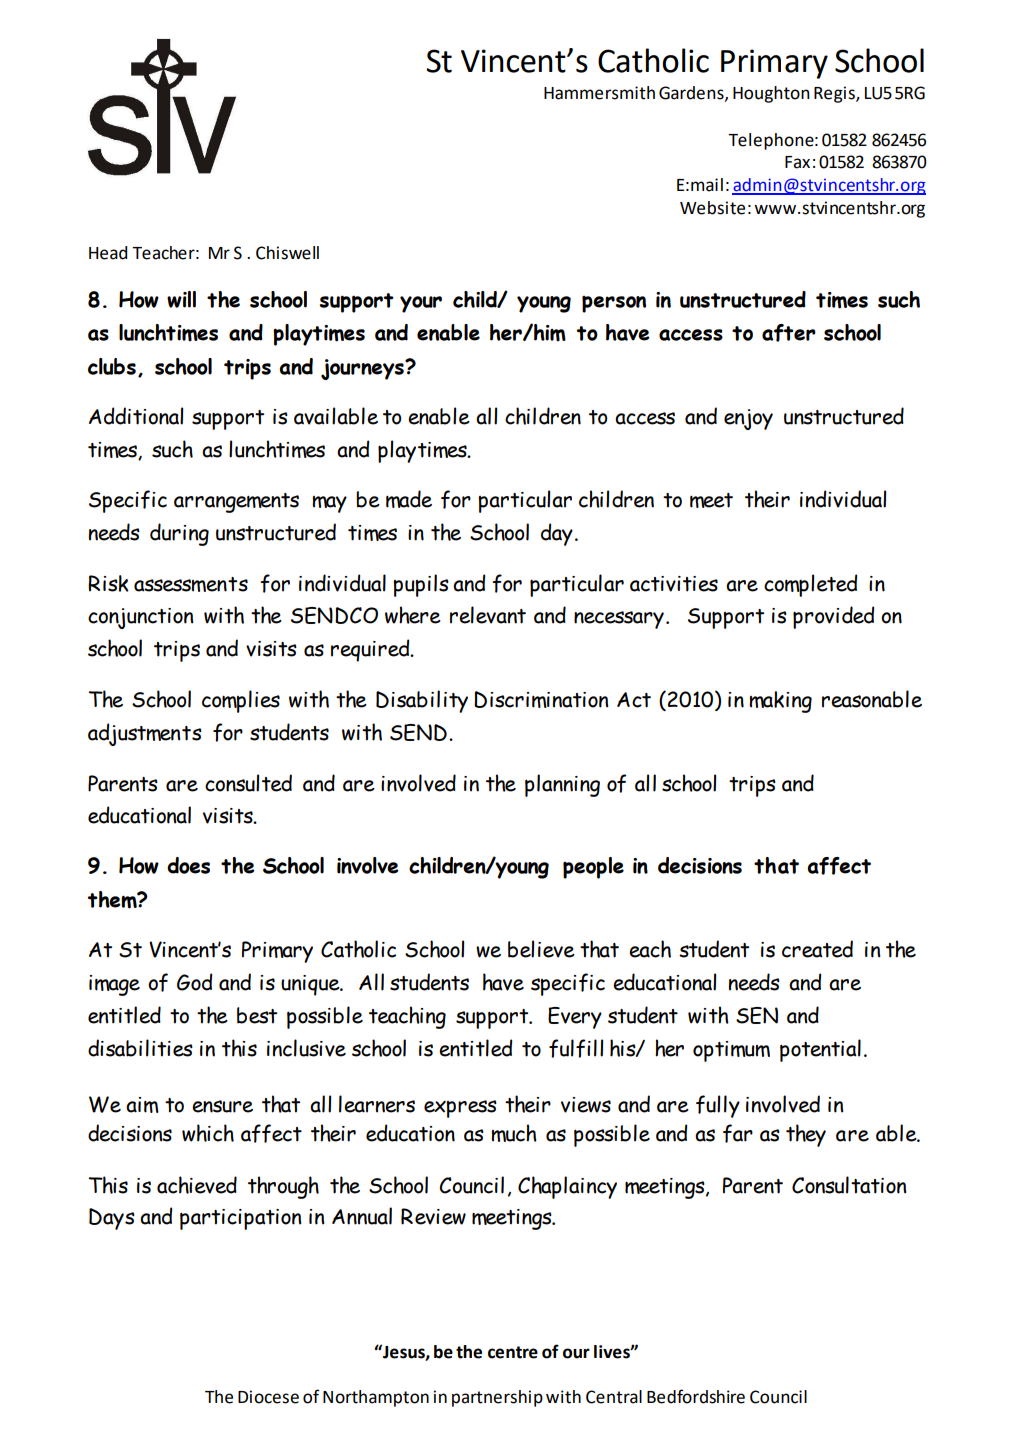 Image resolution: width=1023 pixels, height=1447 pixels. Describe the element at coordinates (488, 615) in the screenshot. I see `relevant` at that location.
